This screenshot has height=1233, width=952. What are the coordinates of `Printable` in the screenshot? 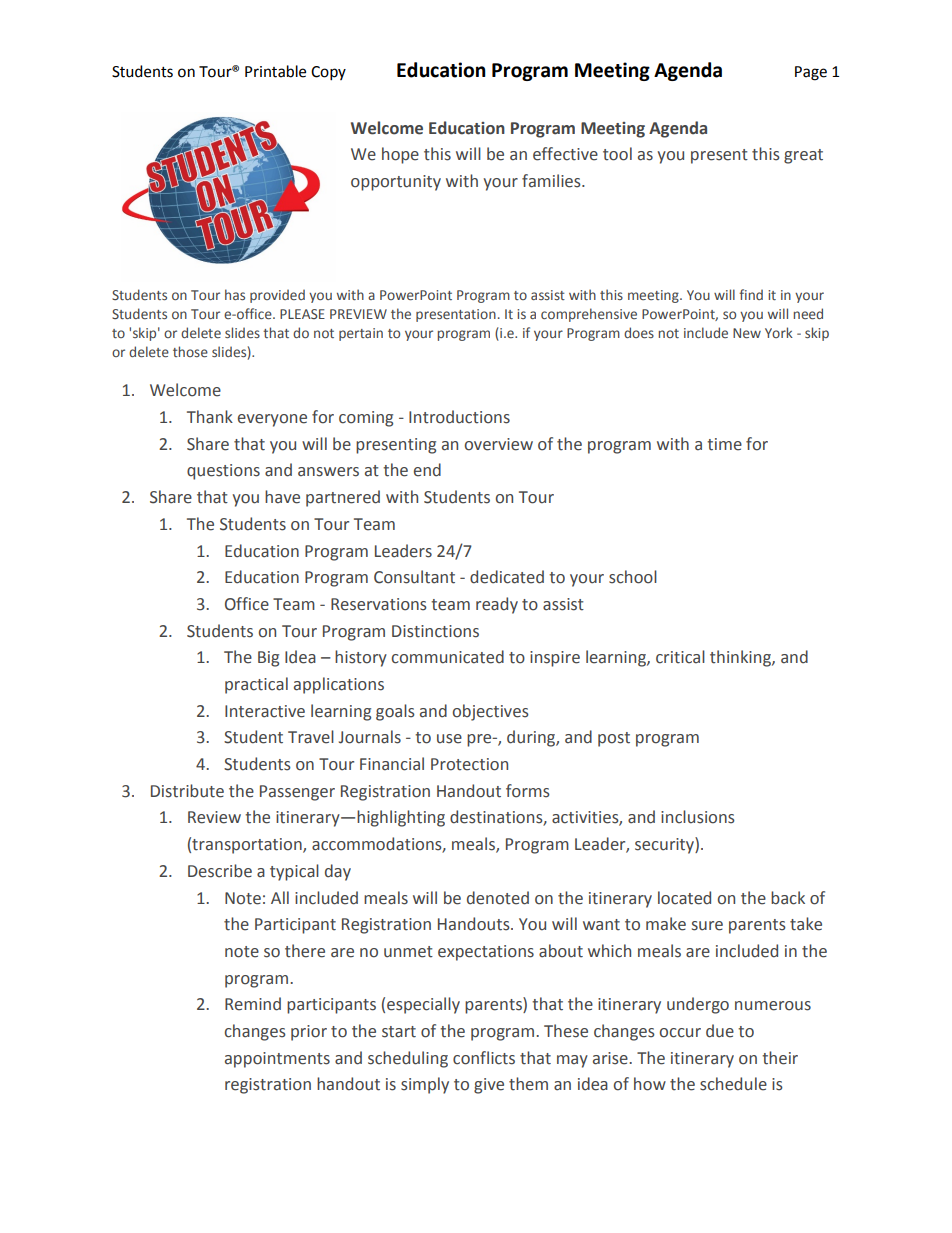 It's located at (275, 71).
